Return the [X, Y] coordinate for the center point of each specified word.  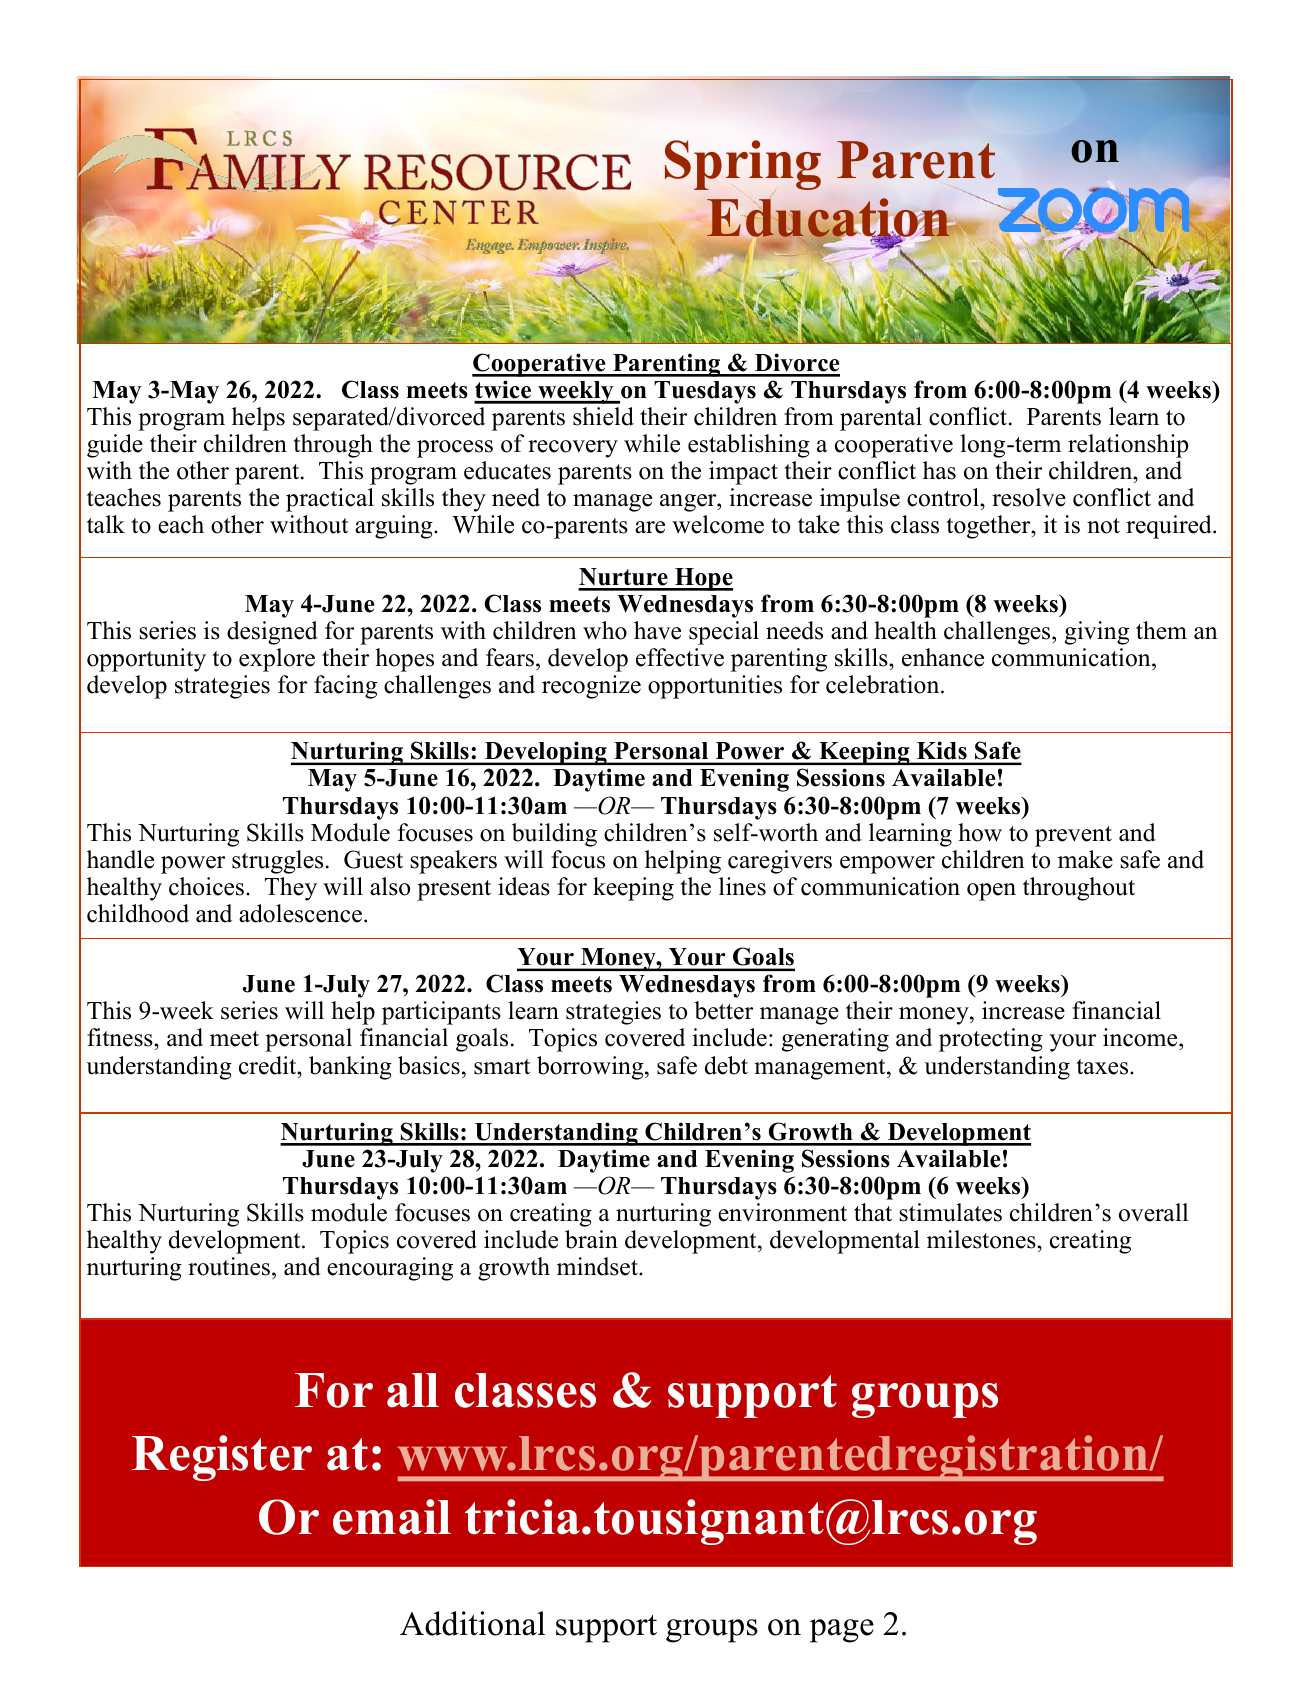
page [842, 1631]
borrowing [591, 1068]
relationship [1128, 446]
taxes [1103, 1067]
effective [680, 657]
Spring [743, 165]
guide [115, 446]
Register [222, 1458]
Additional [472, 1623]
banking [350, 1068]
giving [1097, 633]
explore [277, 660]
